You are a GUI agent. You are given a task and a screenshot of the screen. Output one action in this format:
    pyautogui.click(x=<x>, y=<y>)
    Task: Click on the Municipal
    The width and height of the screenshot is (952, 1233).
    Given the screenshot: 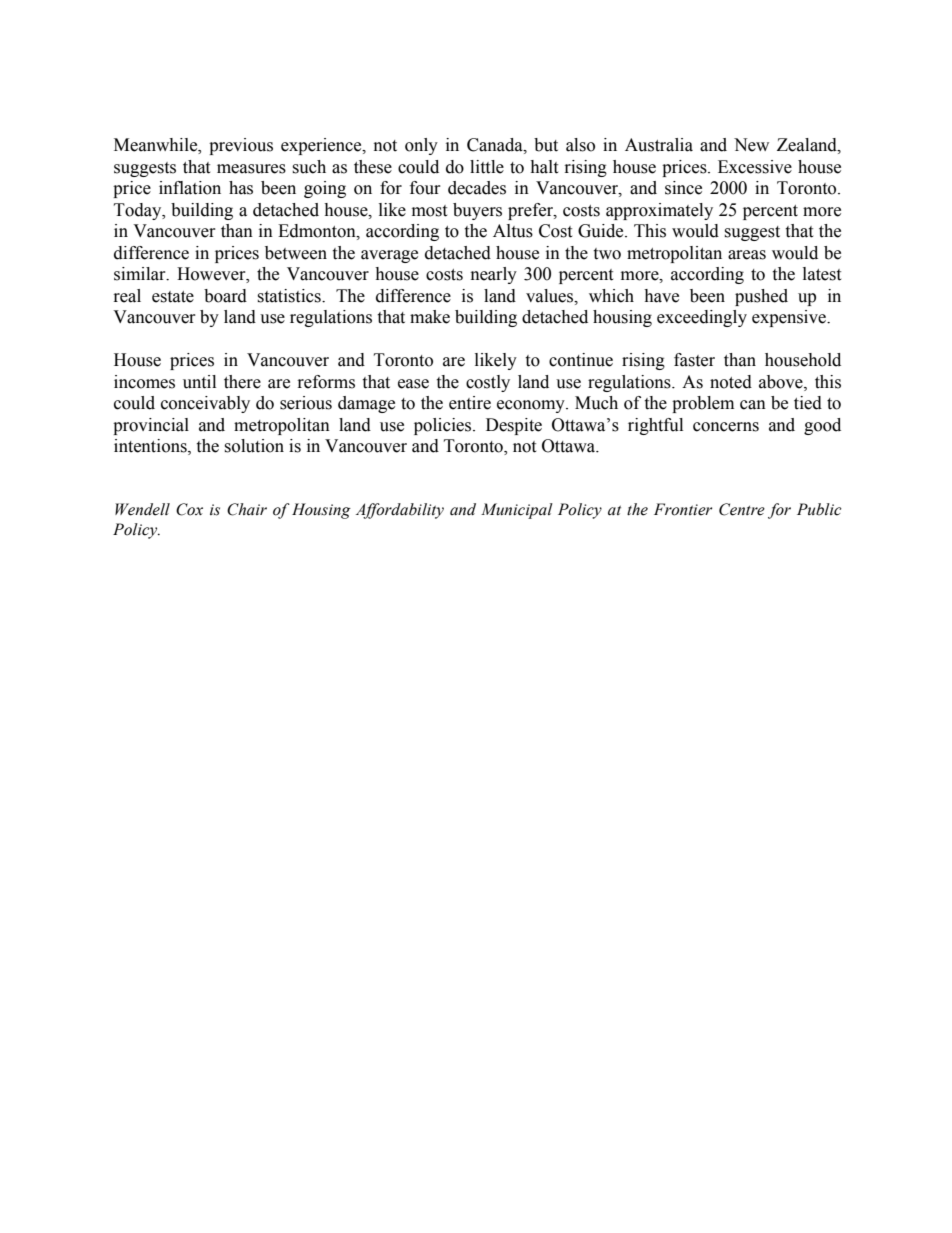 What is the action you would take?
    pyautogui.click(x=517, y=511)
